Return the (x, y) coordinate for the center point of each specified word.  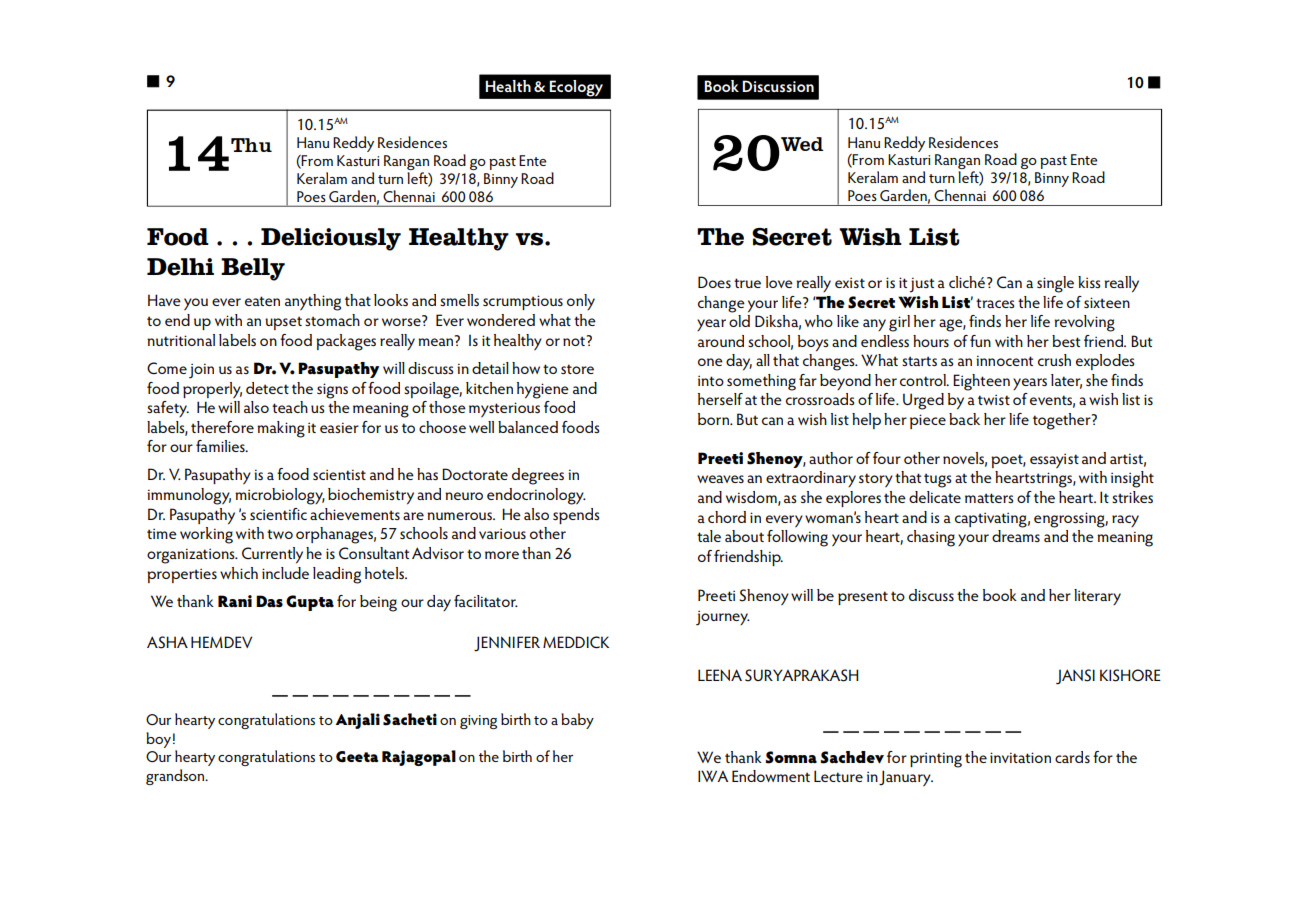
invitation (1020, 757)
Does (714, 282)
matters (989, 498)
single (1055, 284)
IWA (713, 776)
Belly (253, 269)
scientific (278, 514)
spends (576, 516)
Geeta (357, 757)
